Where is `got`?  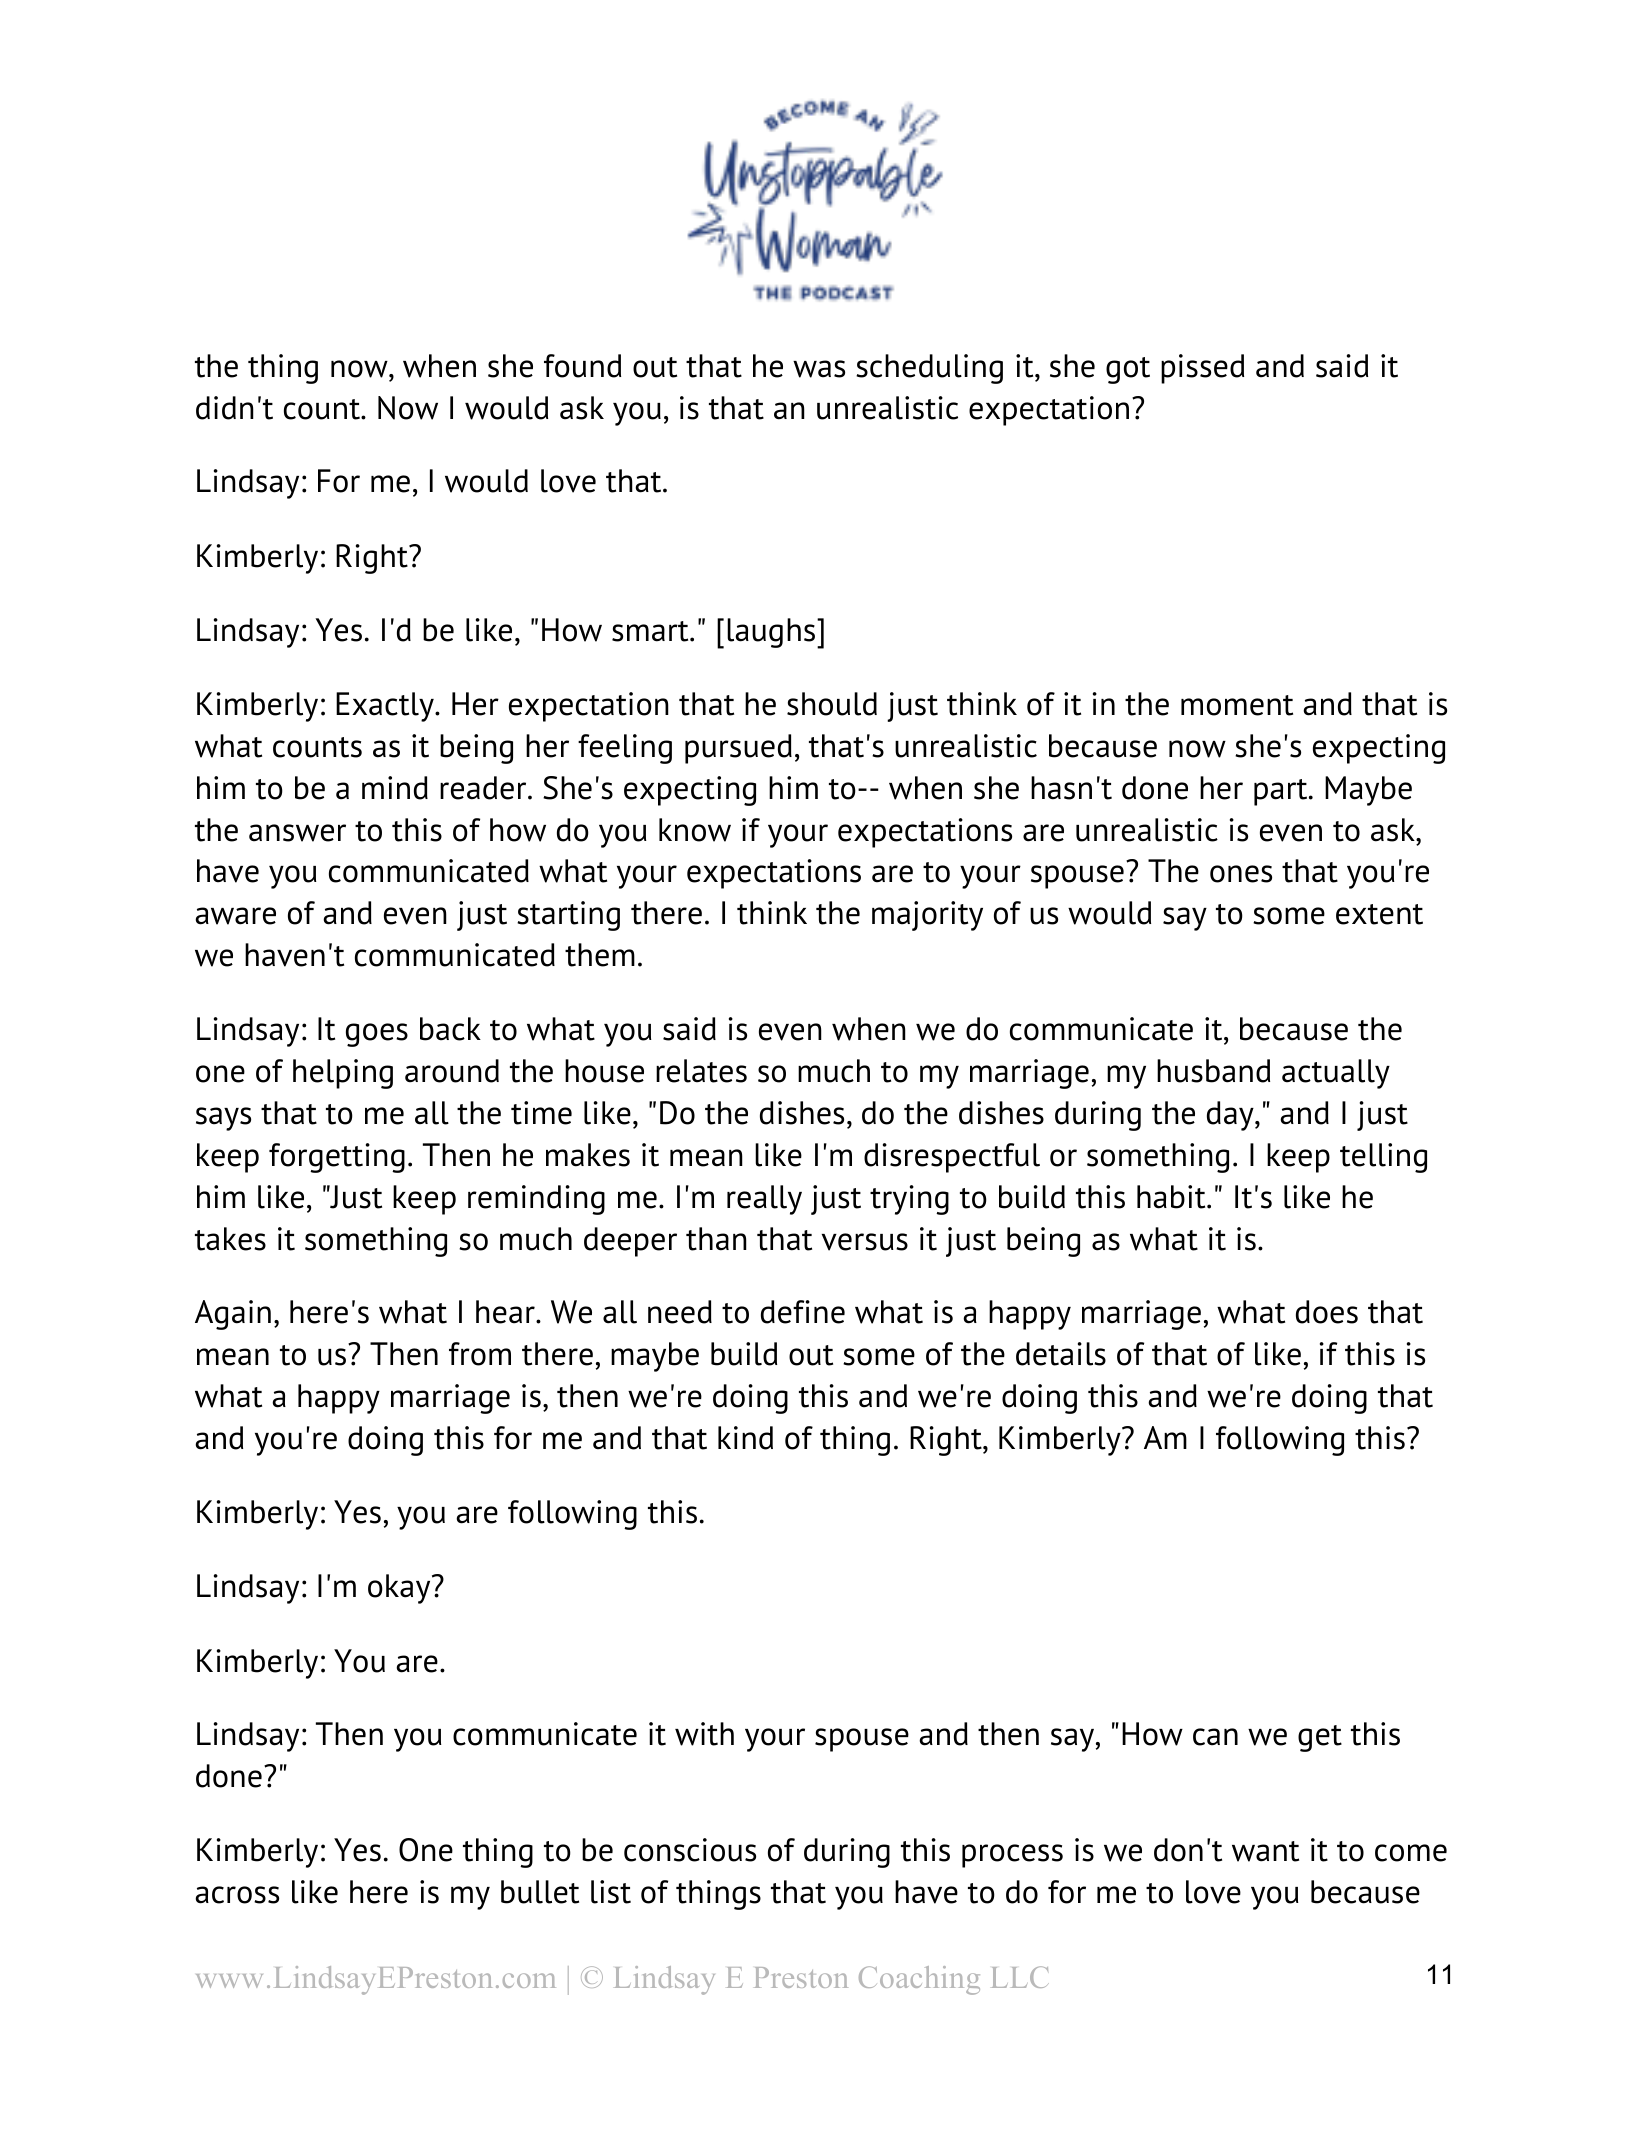 got is located at coordinates (1128, 370).
